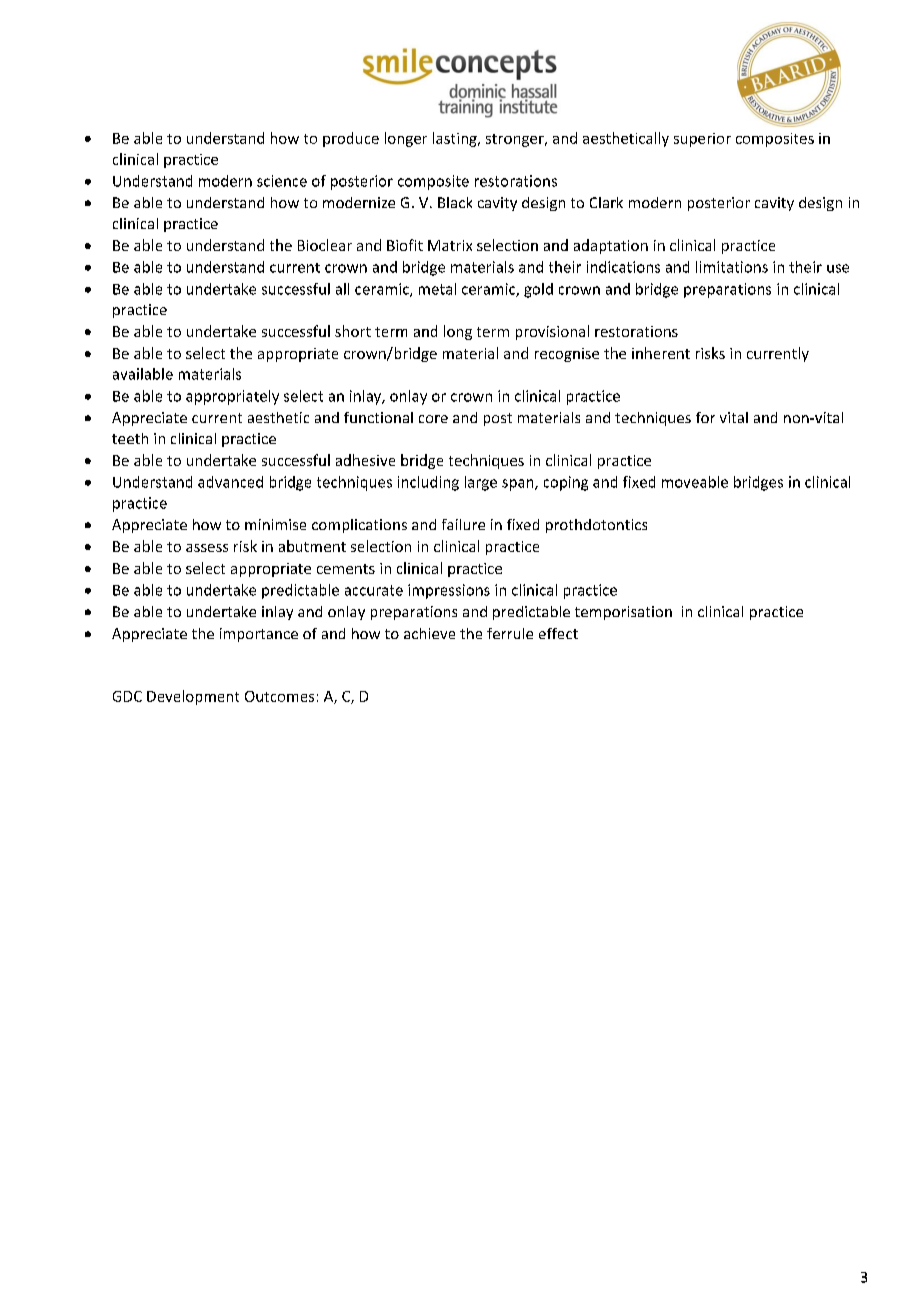 The height and width of the screenshot is (1308, 924). I want to click on superior, so click(702, 140).
